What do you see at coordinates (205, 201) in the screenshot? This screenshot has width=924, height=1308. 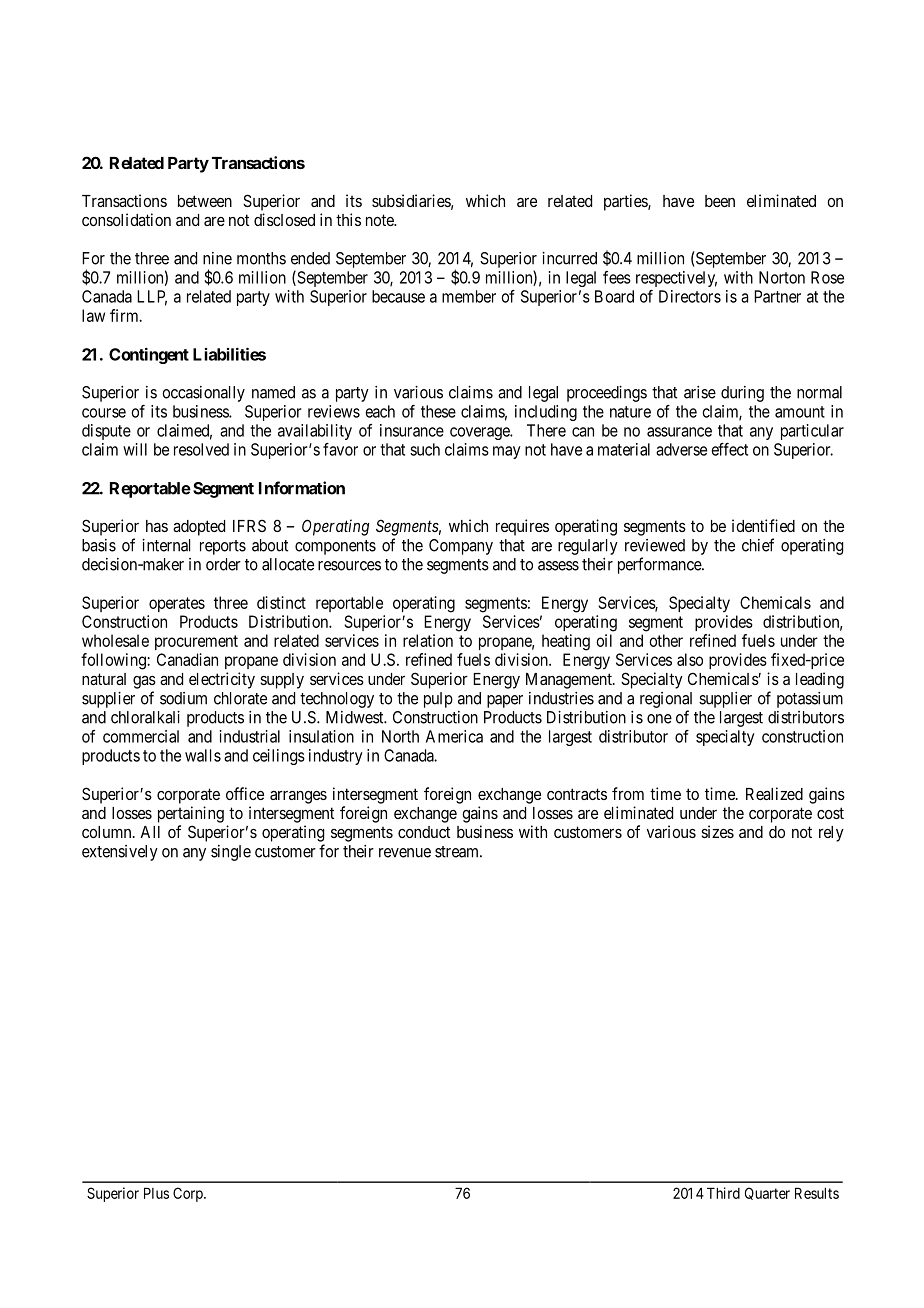 I see `between` at bounding box center [205, 201].
